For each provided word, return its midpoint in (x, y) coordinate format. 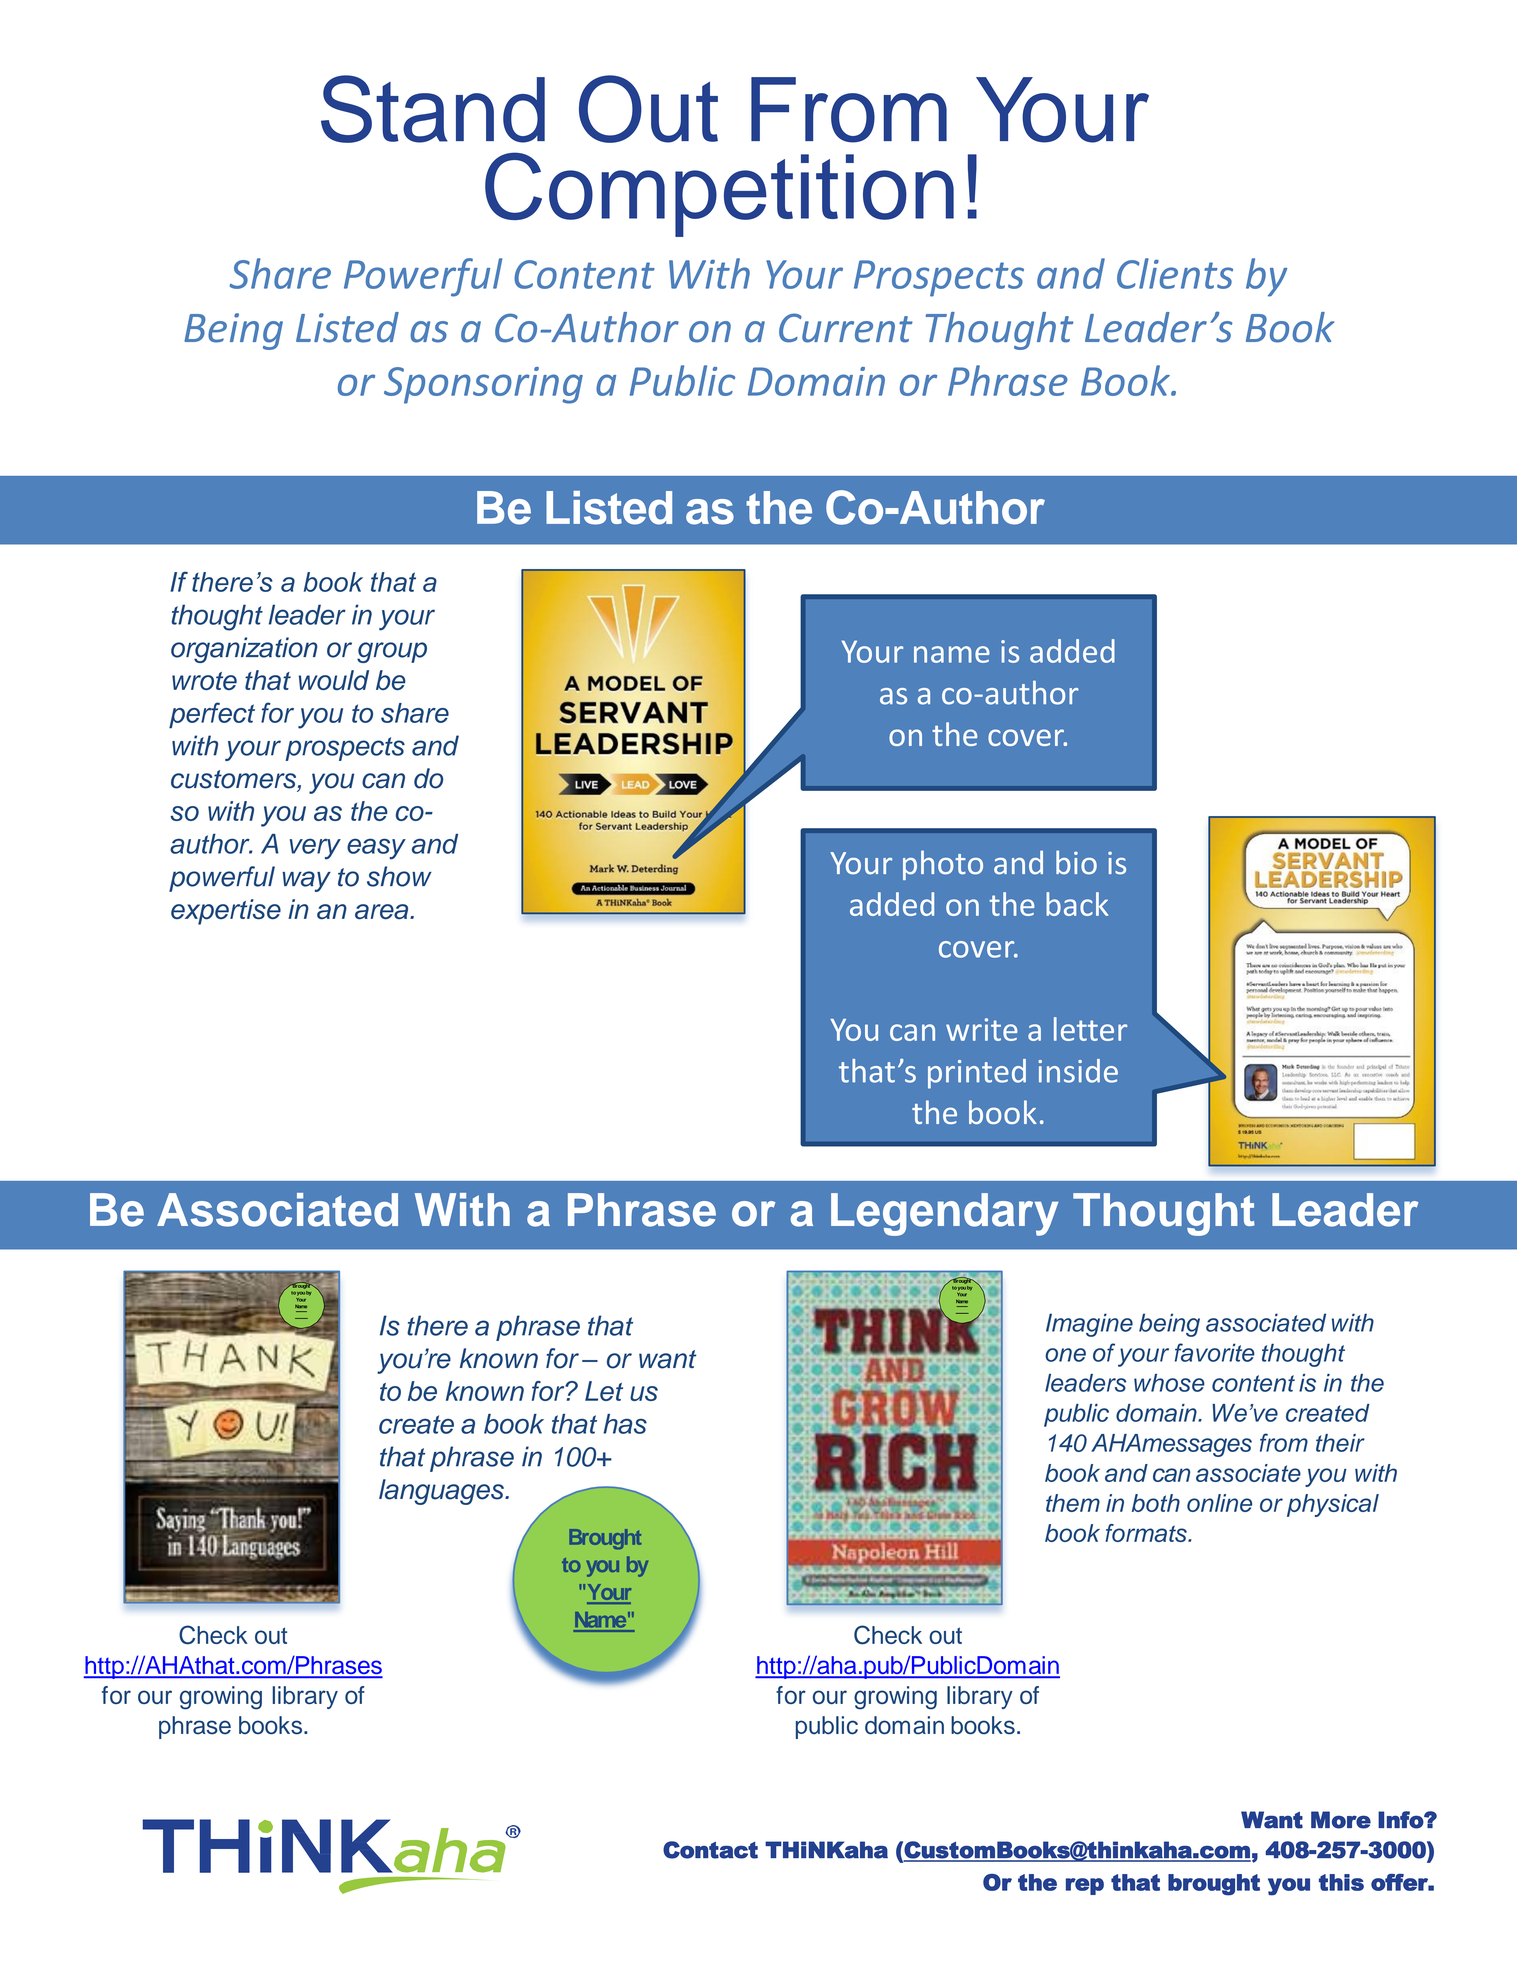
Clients (1175, 273)
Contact (710, 1850)
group (392, 652)
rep (1085, 1886)
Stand (433, 109)
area (383, 911)
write (982, 1029)
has (625, 1424)
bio (1076, 862)
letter (1090, 1029)
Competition (719, 194)
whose (1169, 1383)
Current (846, 328)
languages (442, 1492)
